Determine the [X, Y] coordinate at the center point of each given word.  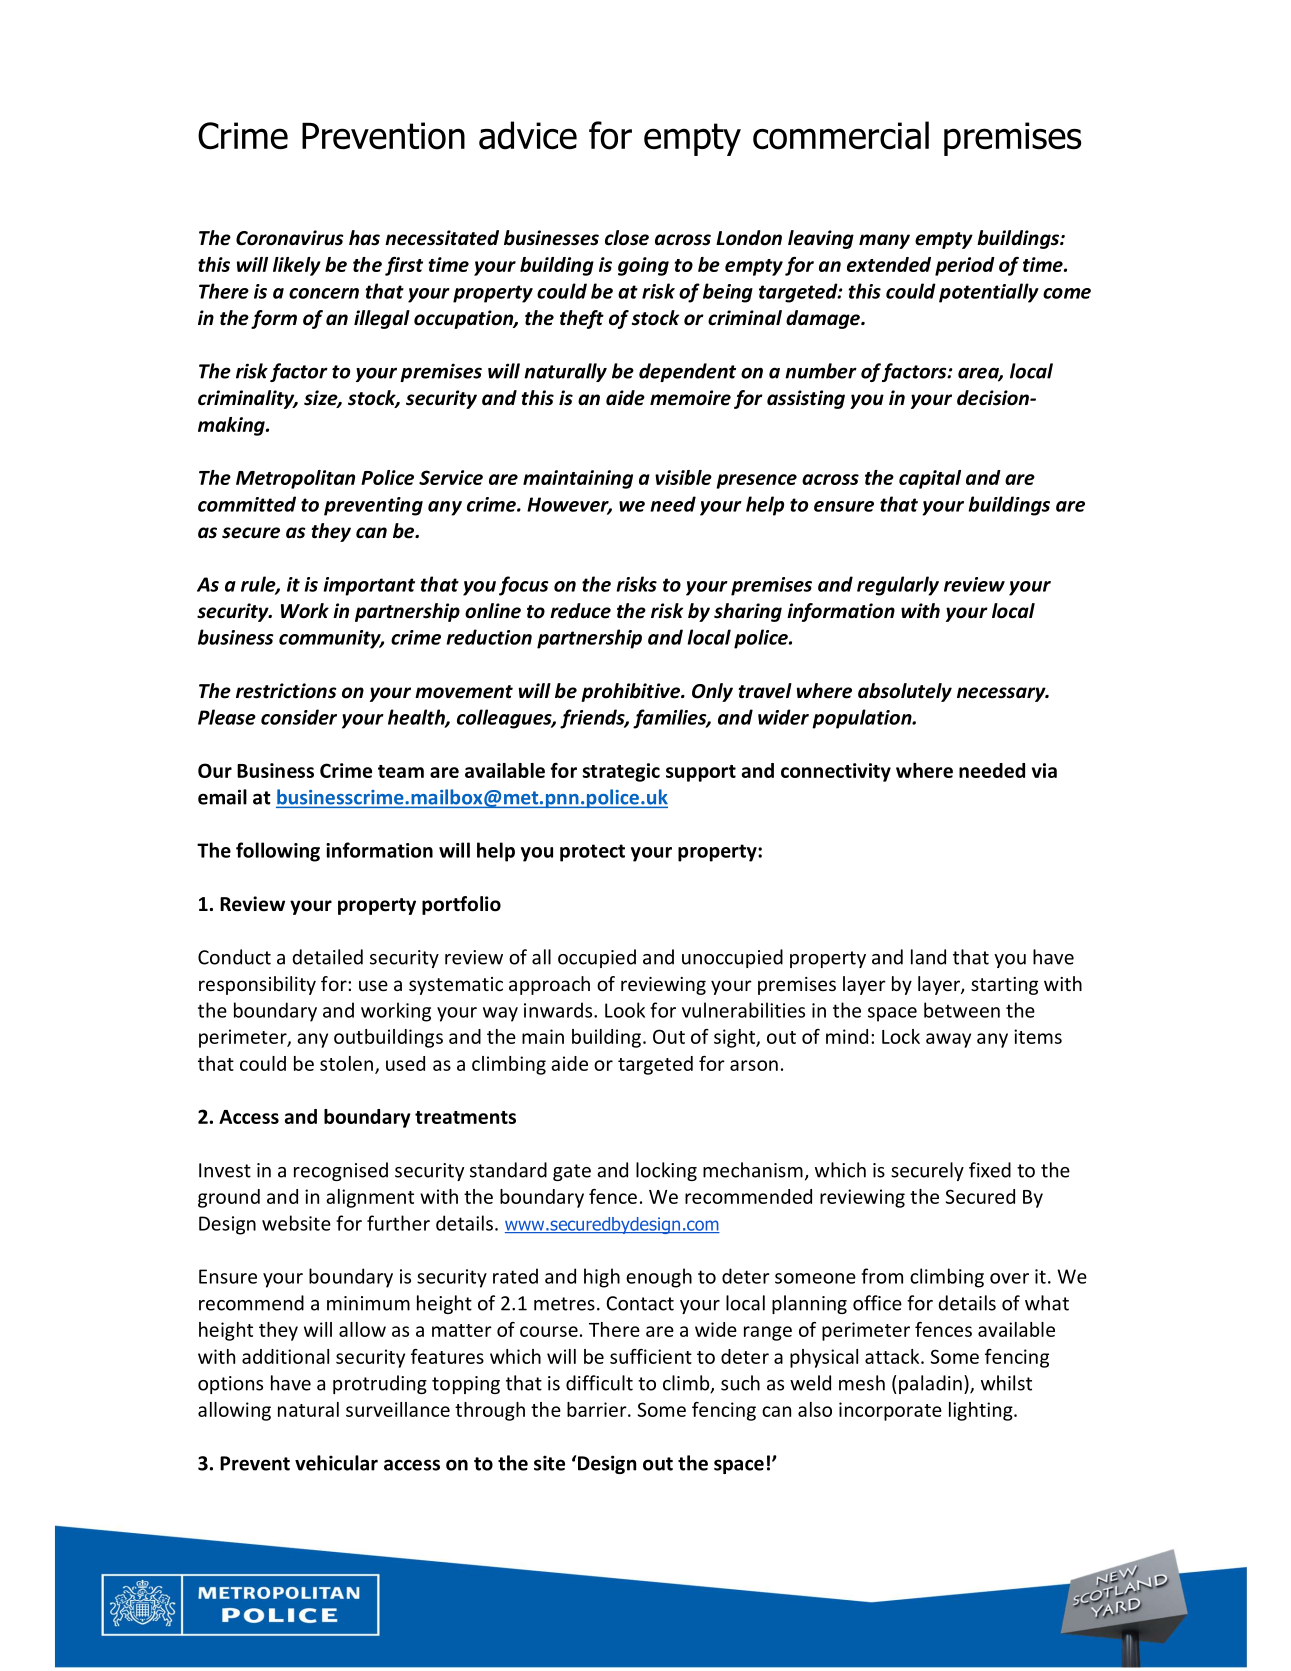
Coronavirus [290, 238]
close [627, 238]
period [965, 266]
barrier [598, 1409]
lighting [982, 1411]
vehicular [336, 1463]
